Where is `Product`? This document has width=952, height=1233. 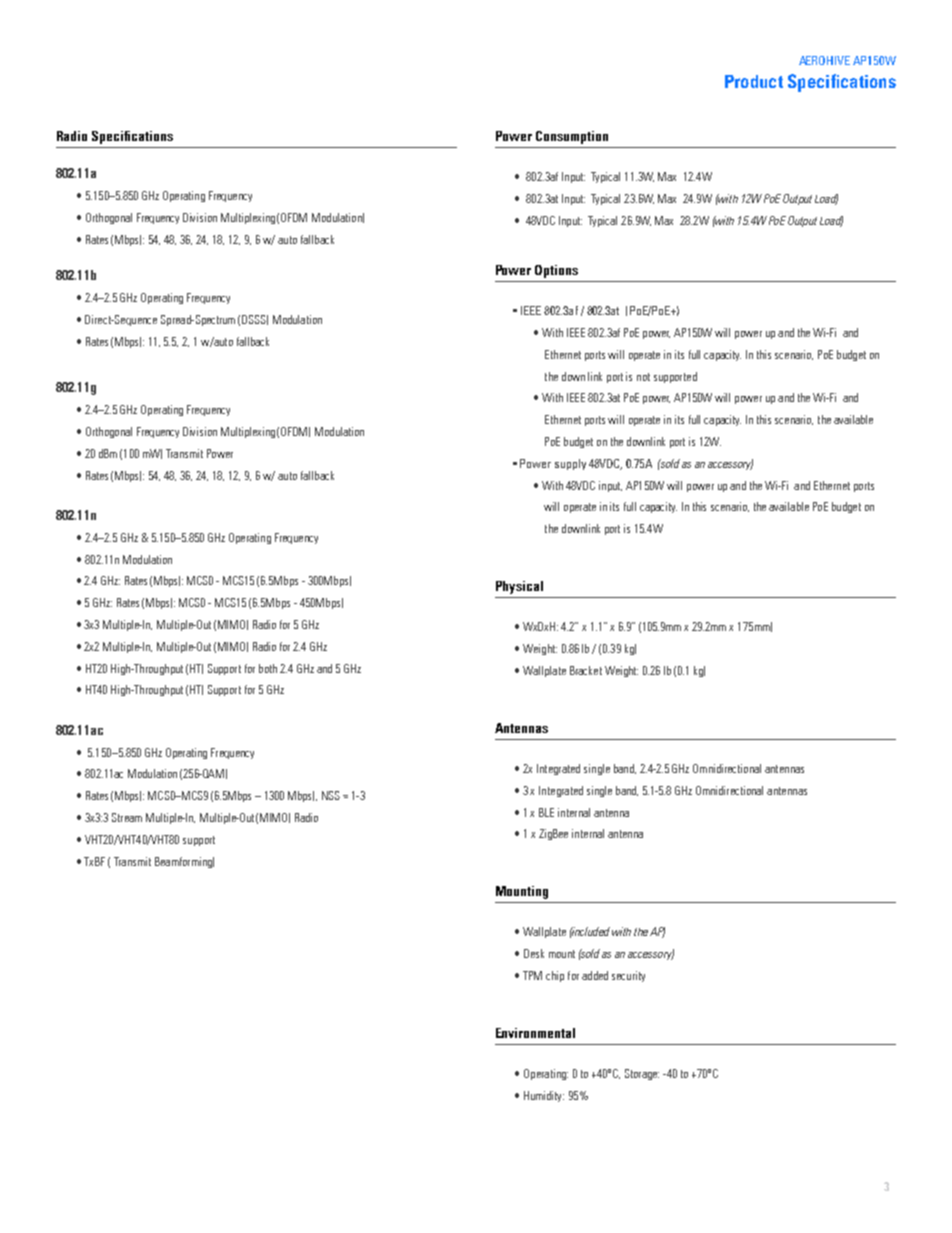 Product is located at coordinates (754, 81).
